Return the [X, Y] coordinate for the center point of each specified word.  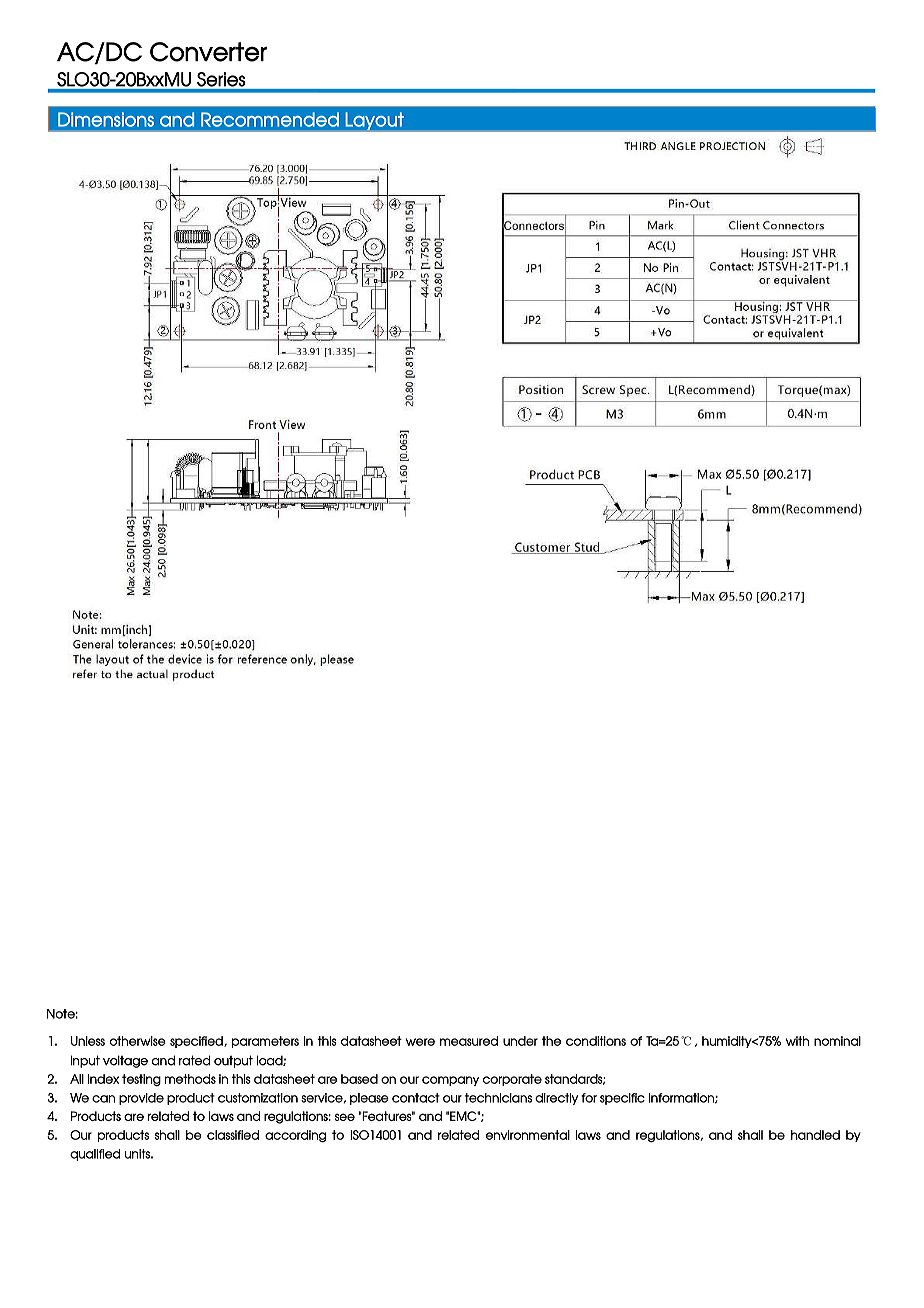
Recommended [270, 119]
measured [469, 1041]
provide [141, 1099]
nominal [837, 1041]
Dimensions [106, 119]
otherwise [138, 1041]
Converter [208, 52]
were [420, 1042]
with [797, 1041]
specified [197, 1042]
